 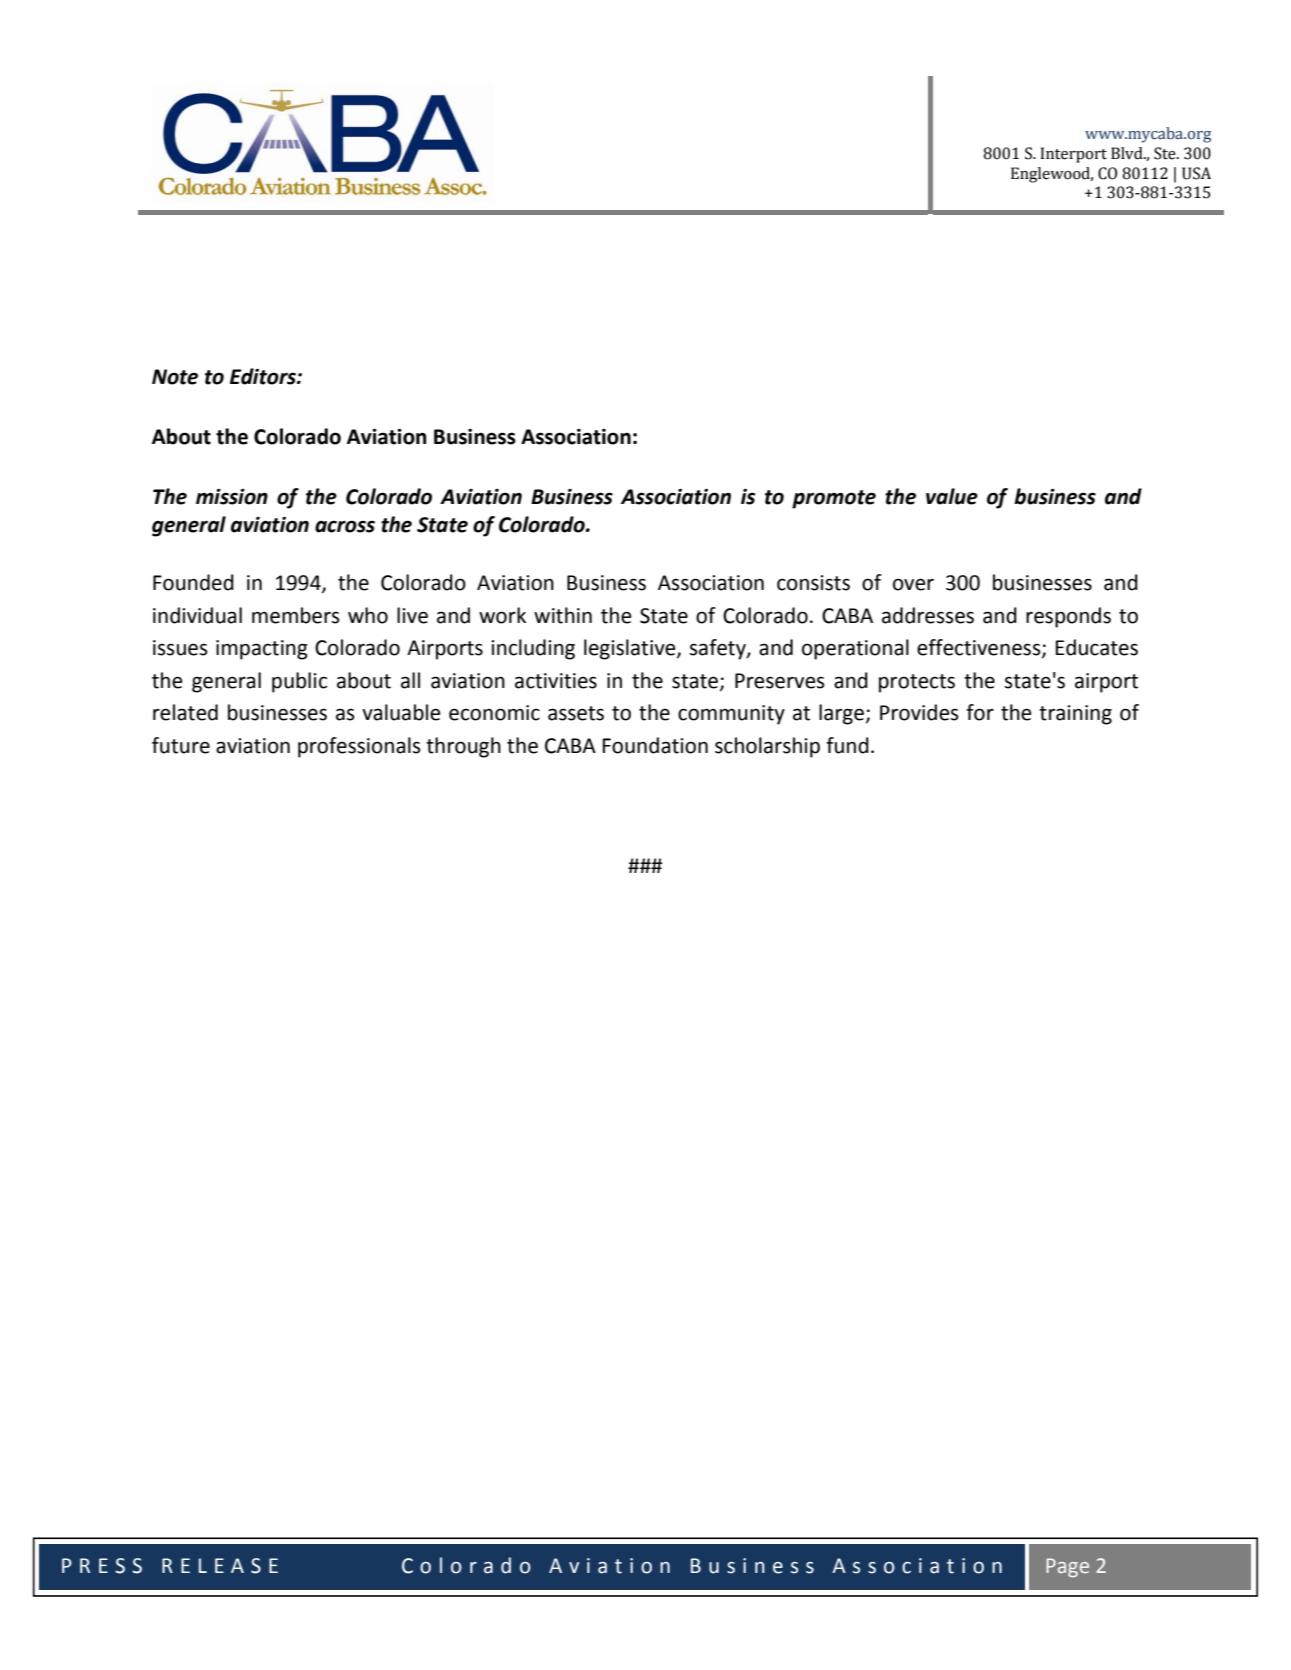 What do you see at coordinates (264, 376) in the image?
I see `Editors` at bounding box center [264, 376].
